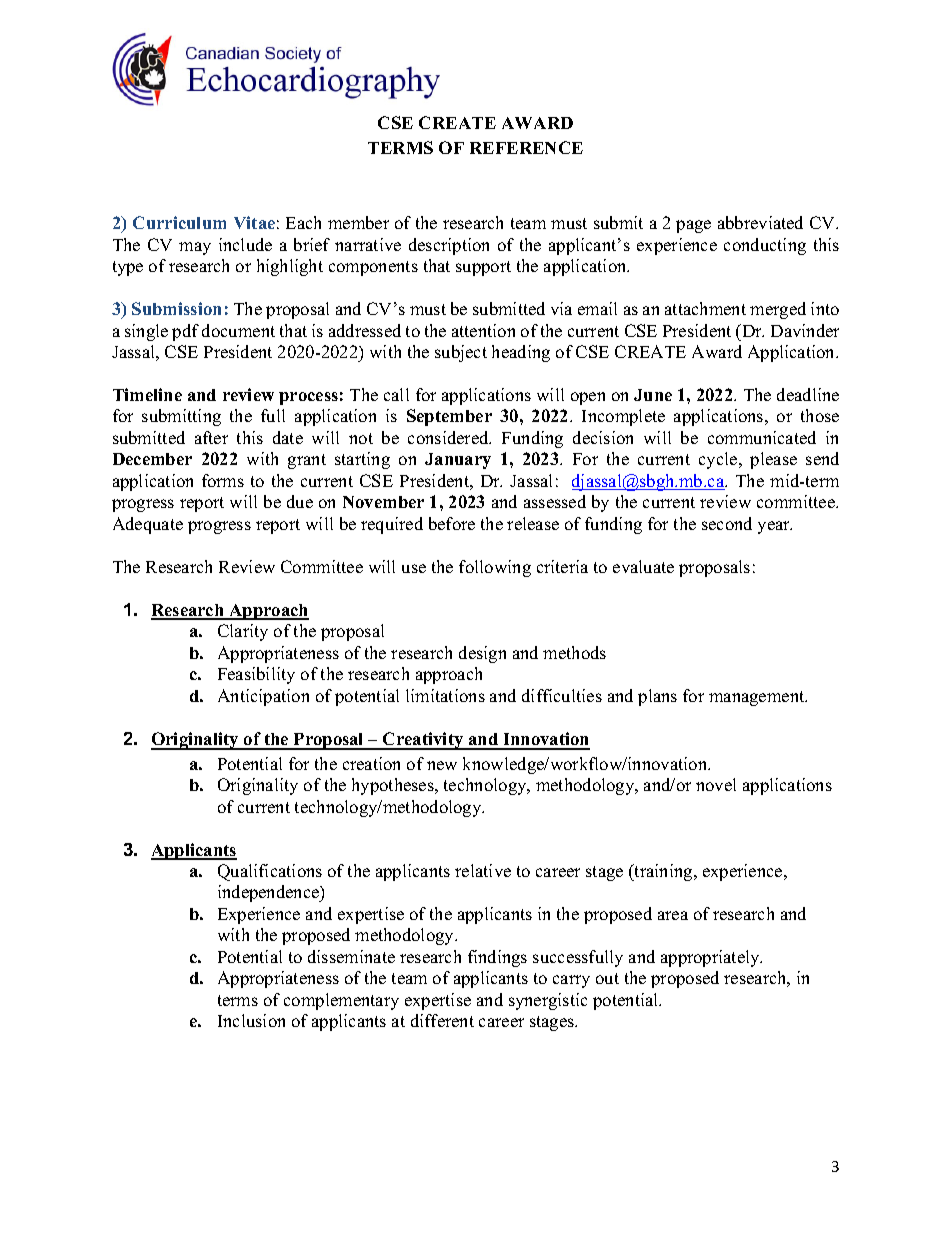 Image resolution: width=952 pixels, height=1233 pixels. What do you see at coordinates (251, 1020) in the screenshot?
I see `Inclusion` at bounding box center [251, 1020].
